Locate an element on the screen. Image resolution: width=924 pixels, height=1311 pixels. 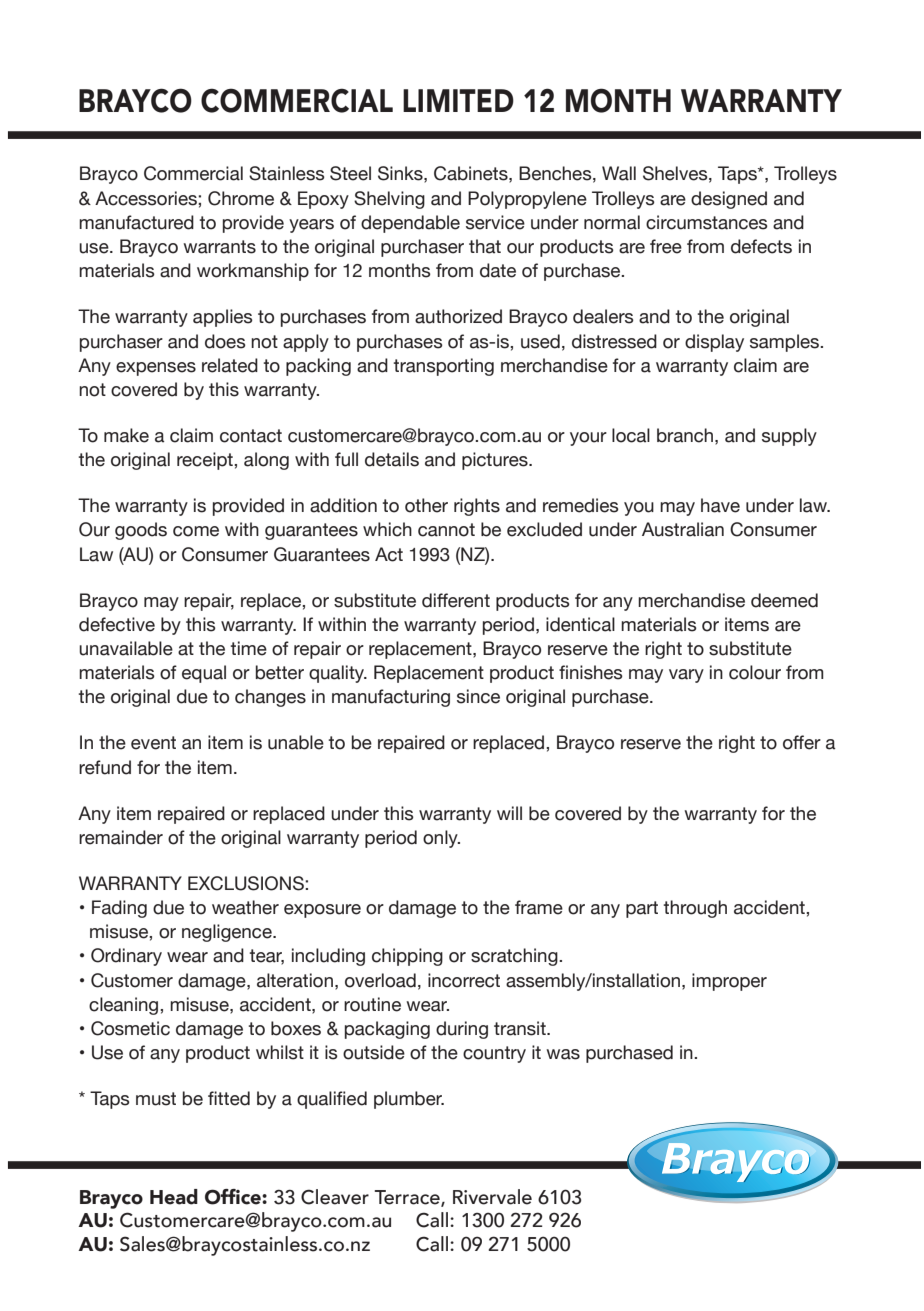
different is located at coordinates (456, 600).
